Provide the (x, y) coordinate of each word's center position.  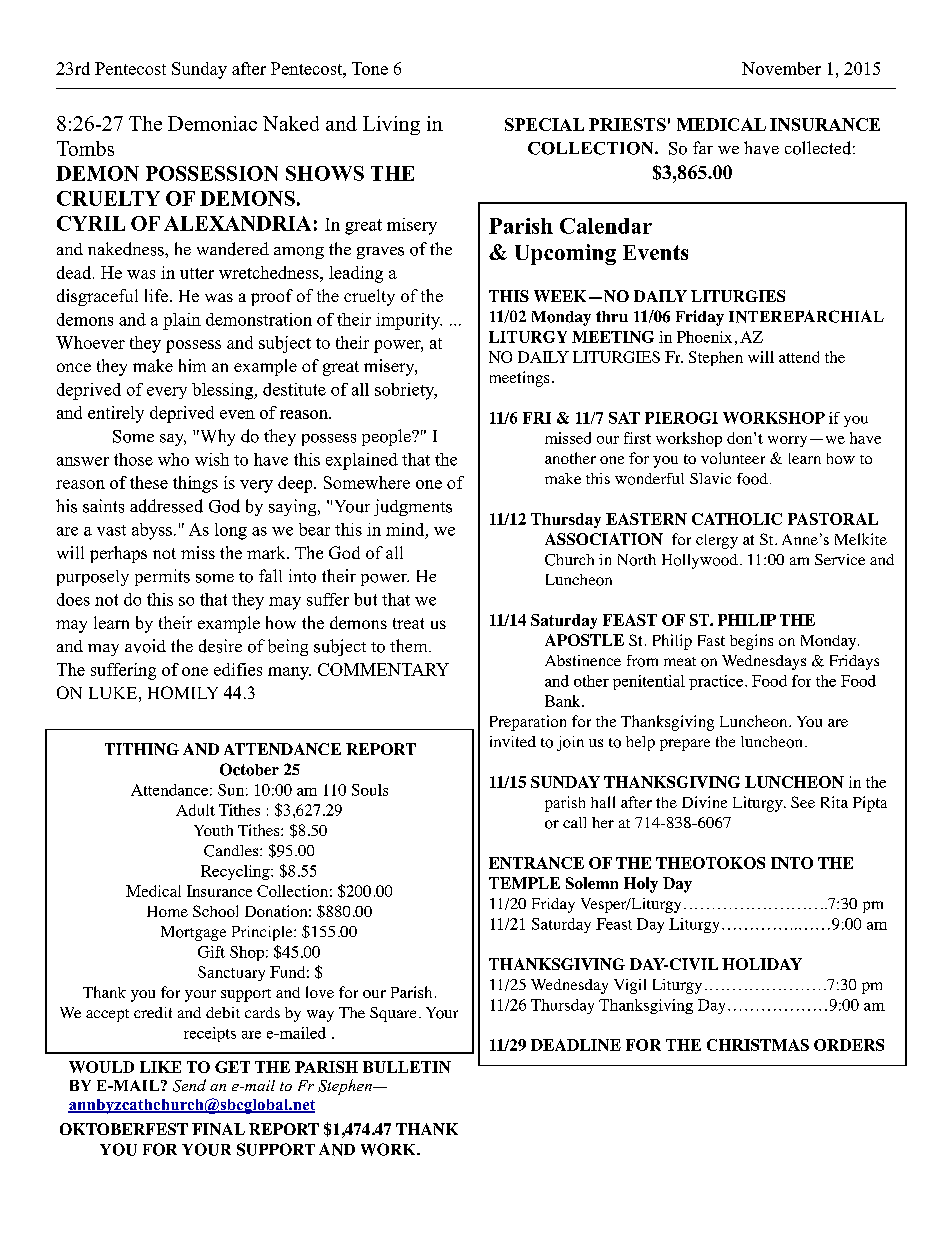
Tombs (85, 148)
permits (162, 577)
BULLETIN (407, 1067)
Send (189, 1085)
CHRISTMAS (758, 1045)
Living (391, 125)
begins (751, 642)
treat (408, 623)
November (781, 68)
